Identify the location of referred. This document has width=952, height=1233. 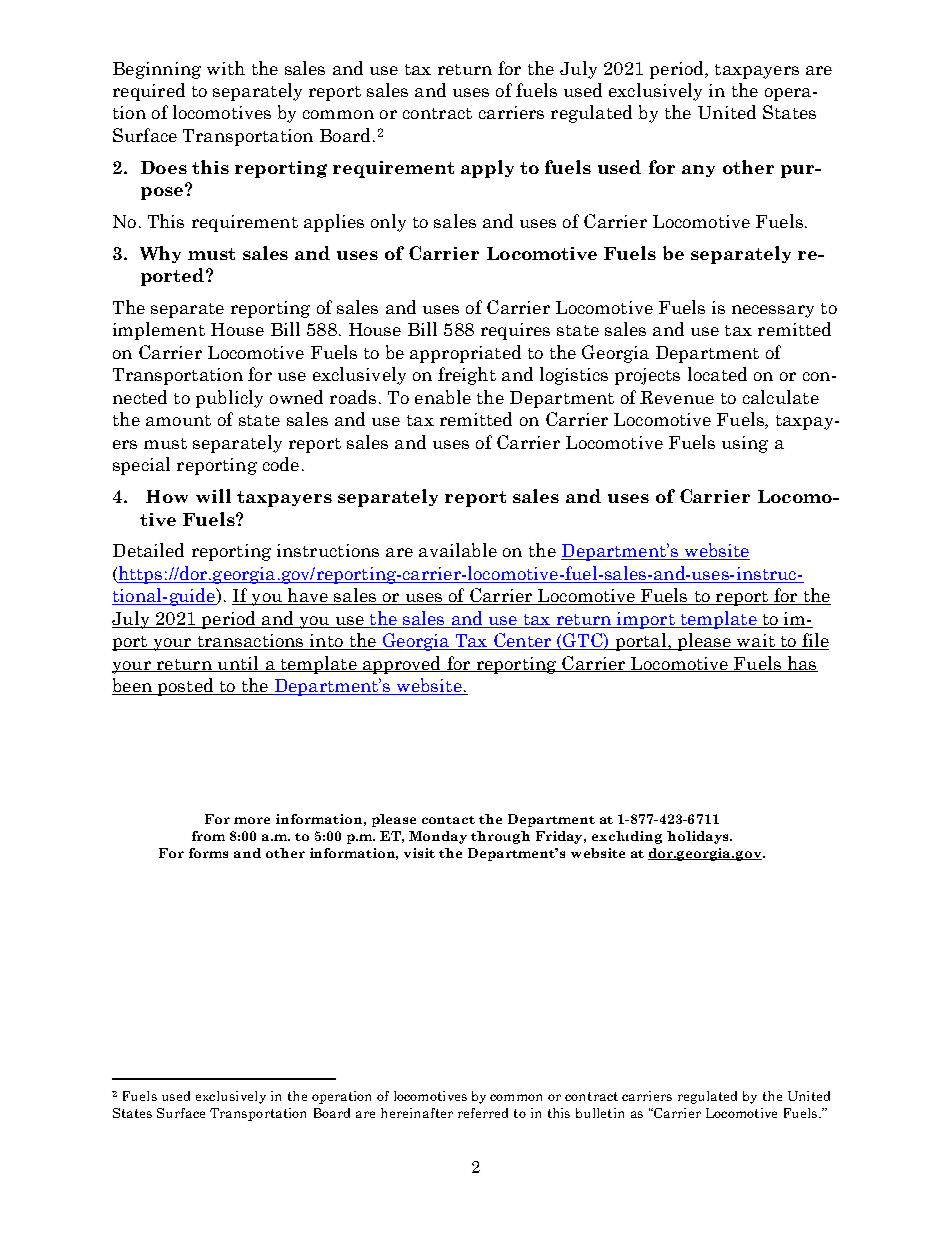
(483, 1113).
